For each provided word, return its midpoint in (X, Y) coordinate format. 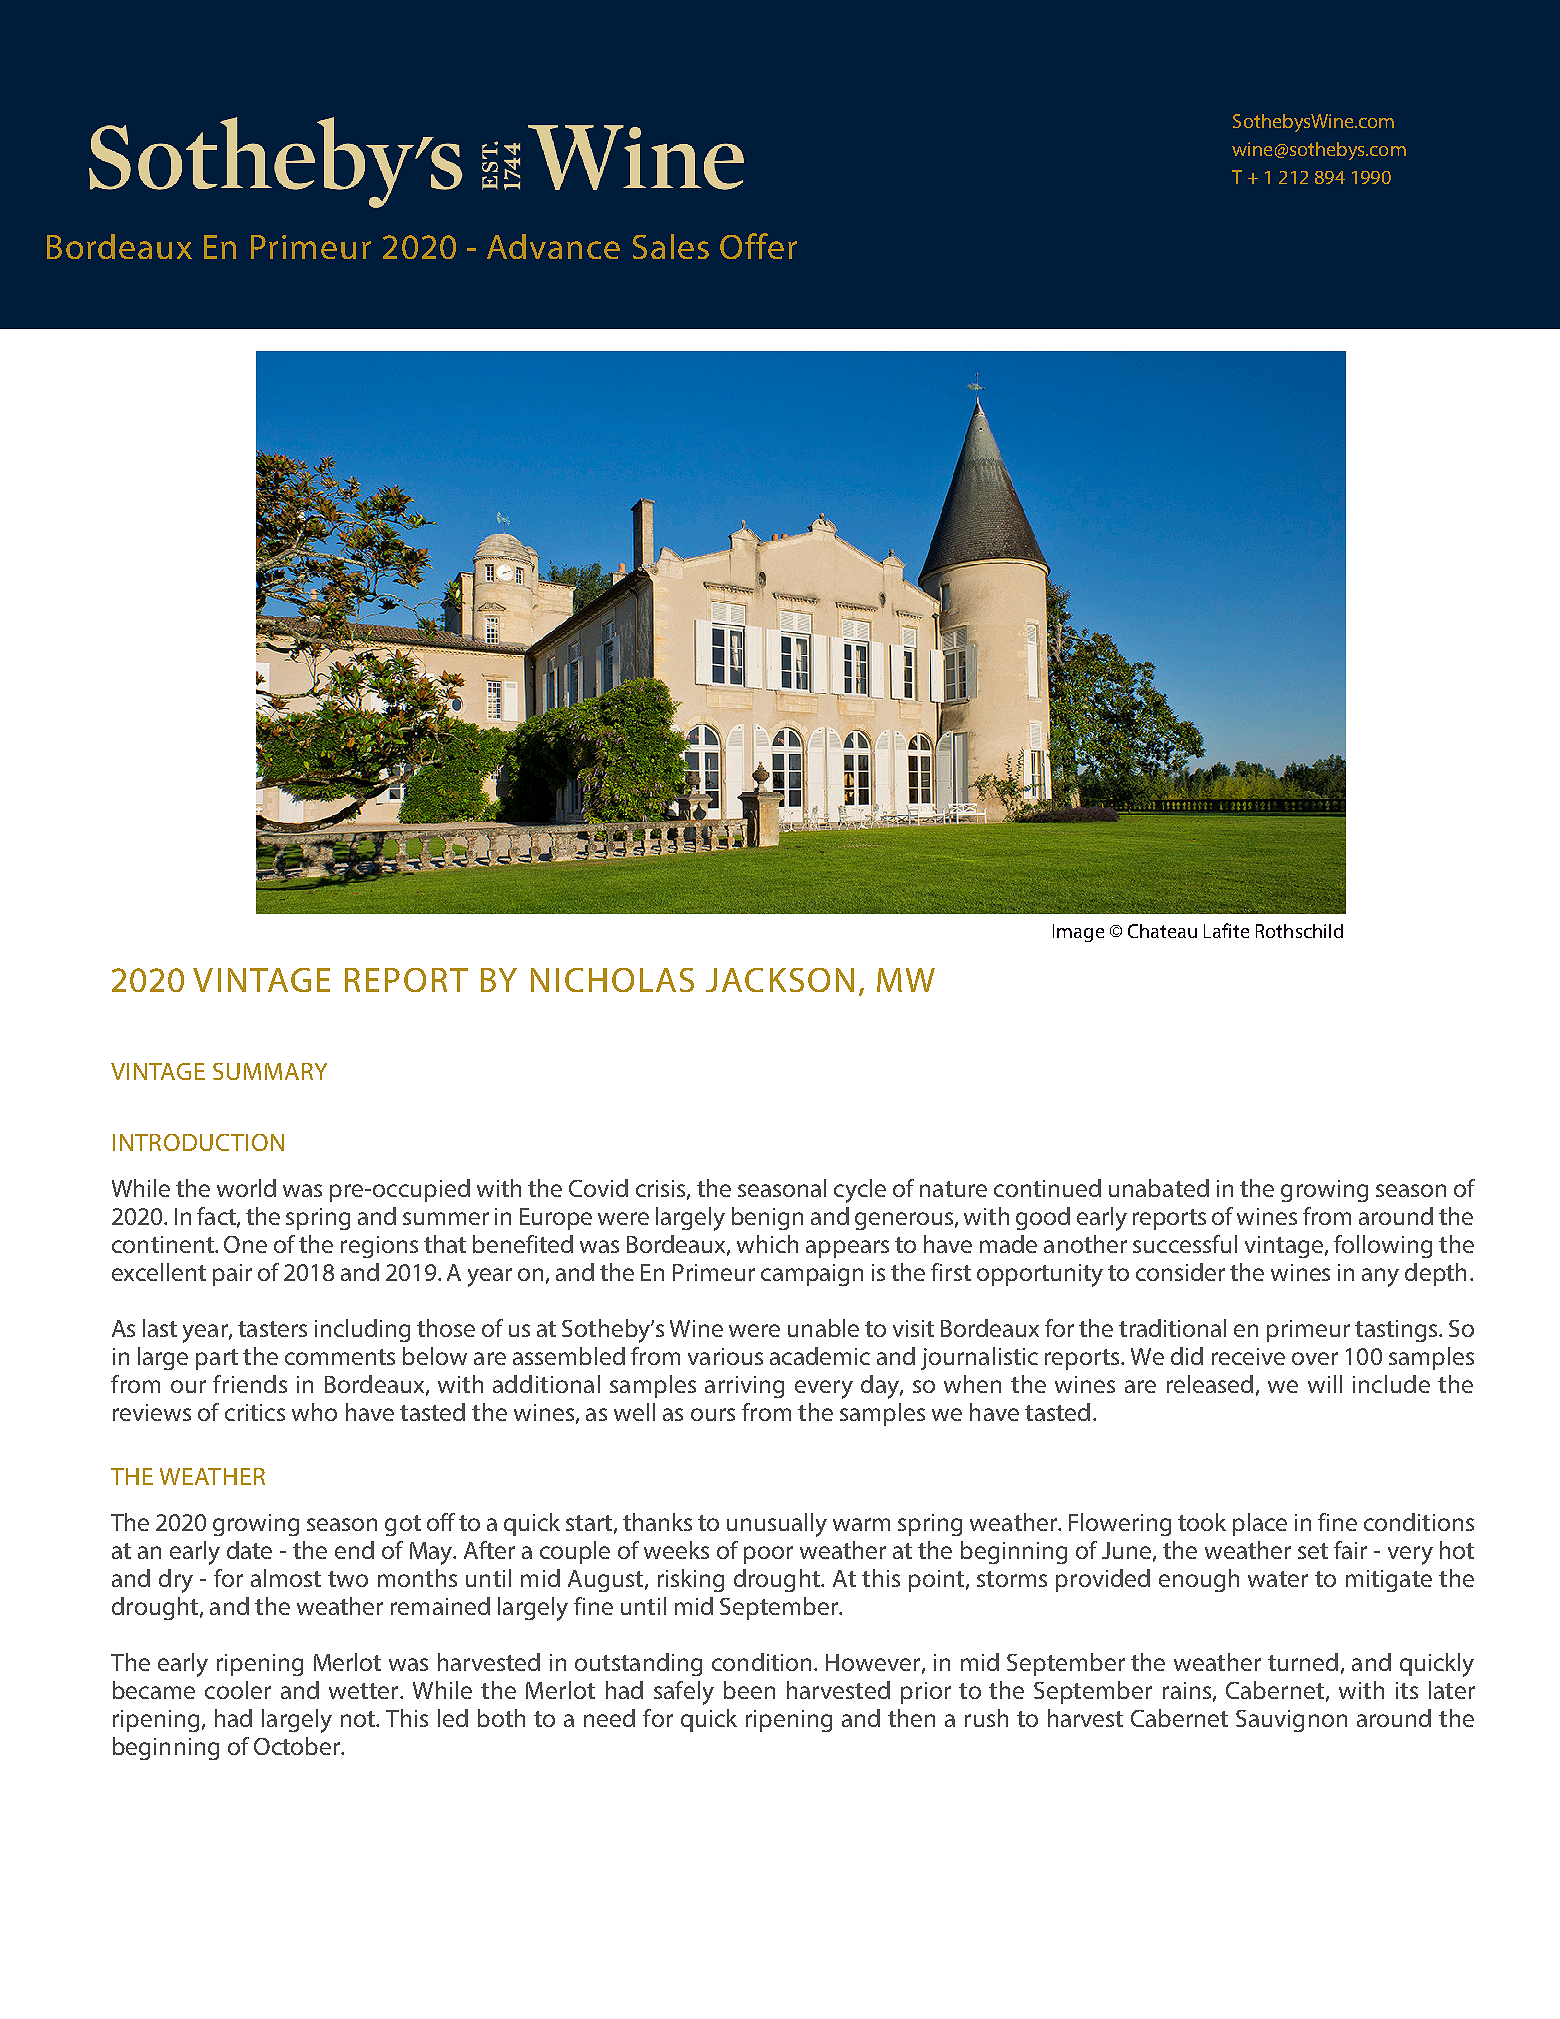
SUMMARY (270, 1071)
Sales (671, 246)
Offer (758, 246)
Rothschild (1299, 931)
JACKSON (780, 980)
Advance (553, 246)
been (749, 1690)
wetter (365, 1691)
